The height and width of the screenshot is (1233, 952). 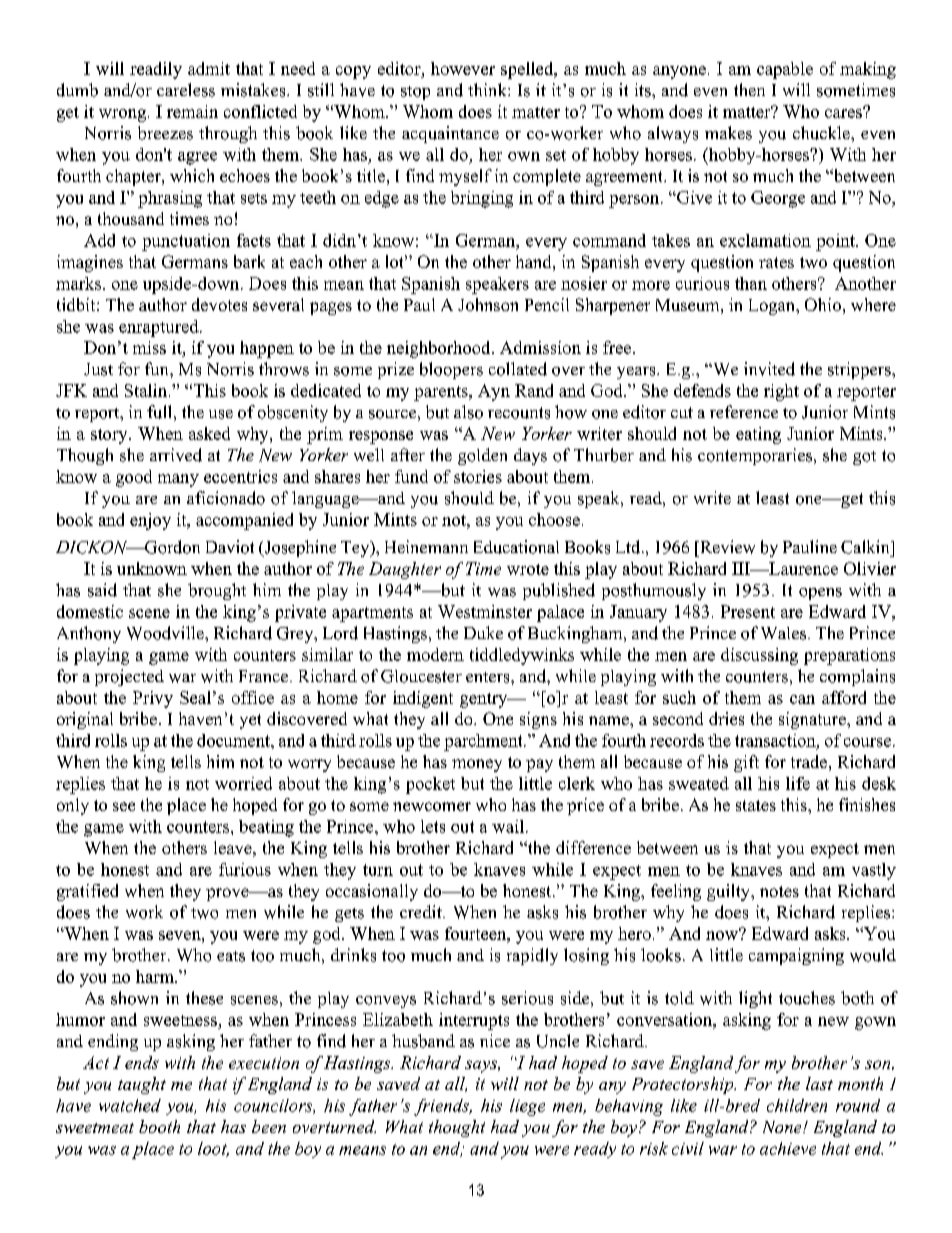 What do you see at coordinates (748, 611) in the screenshot?
I see `Present` at bounding box center [748, 611].
